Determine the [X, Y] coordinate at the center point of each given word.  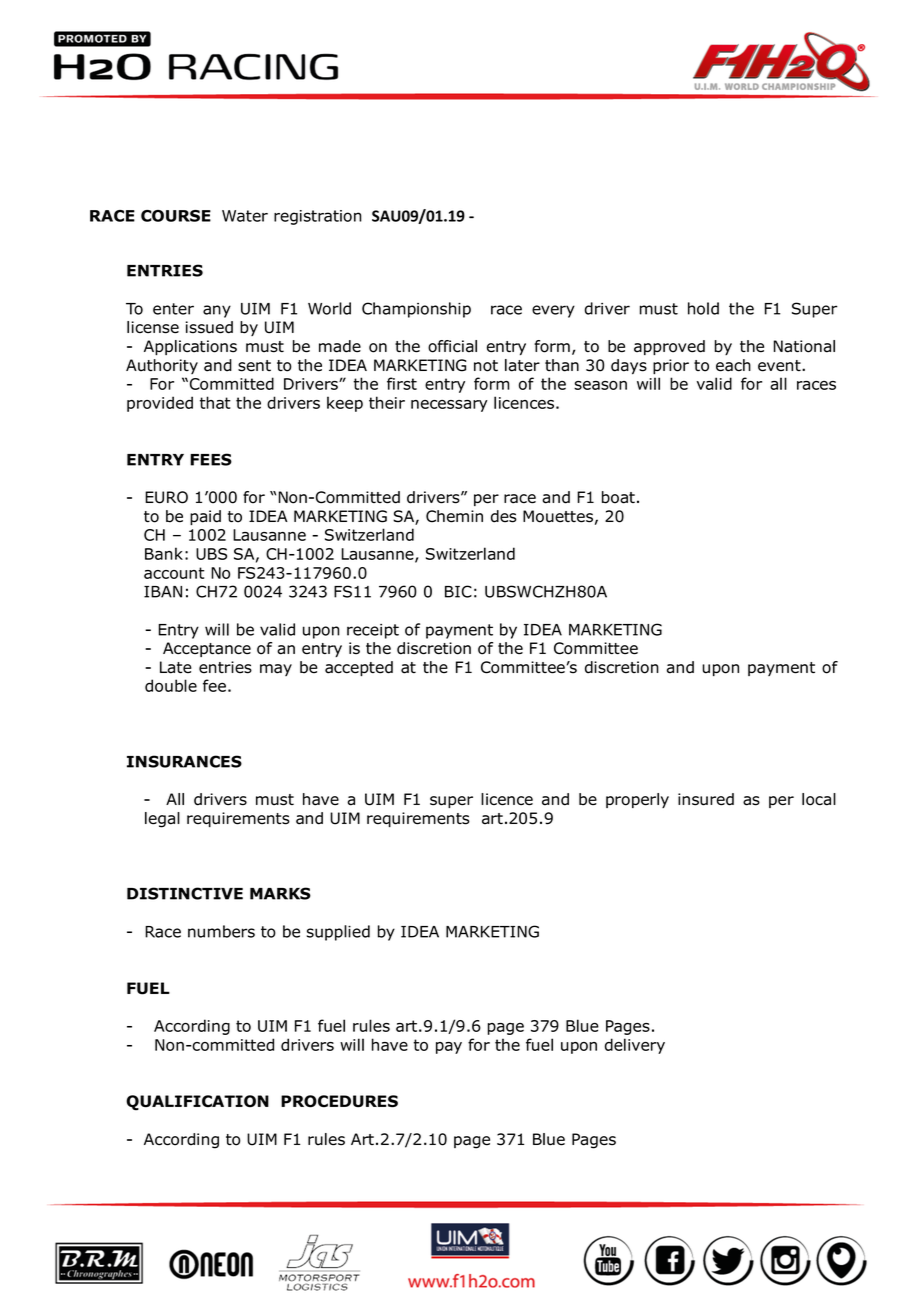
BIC [458, 591]
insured [706, 799]
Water [245, 216]
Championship [416, 310]
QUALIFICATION [197, 1103]
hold [703, 308]
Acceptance [207, 649]
